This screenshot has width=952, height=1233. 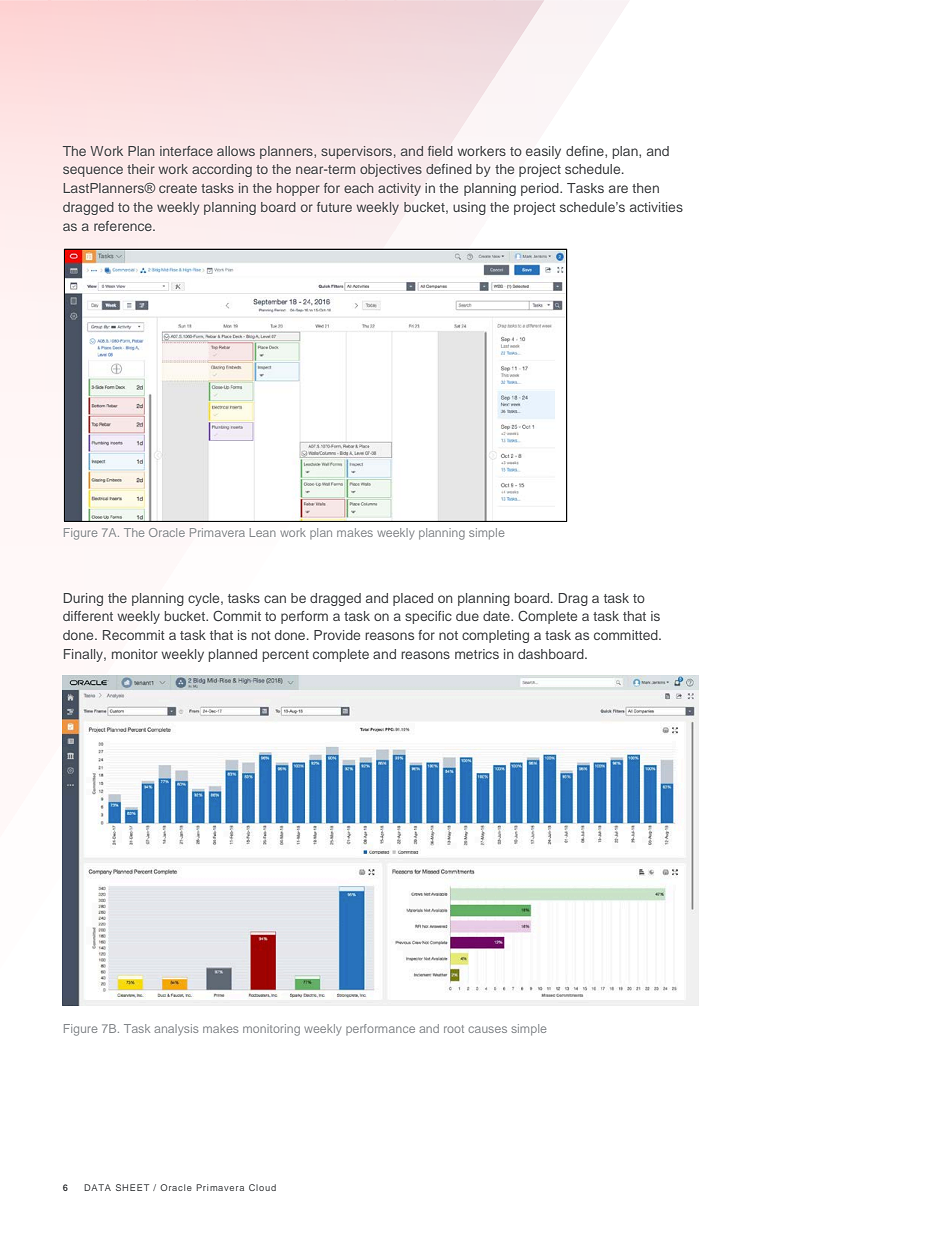 What do you see at coordinates (285, 656) in the screenshot?
I see `percent` at bounding box center [285, 656].
